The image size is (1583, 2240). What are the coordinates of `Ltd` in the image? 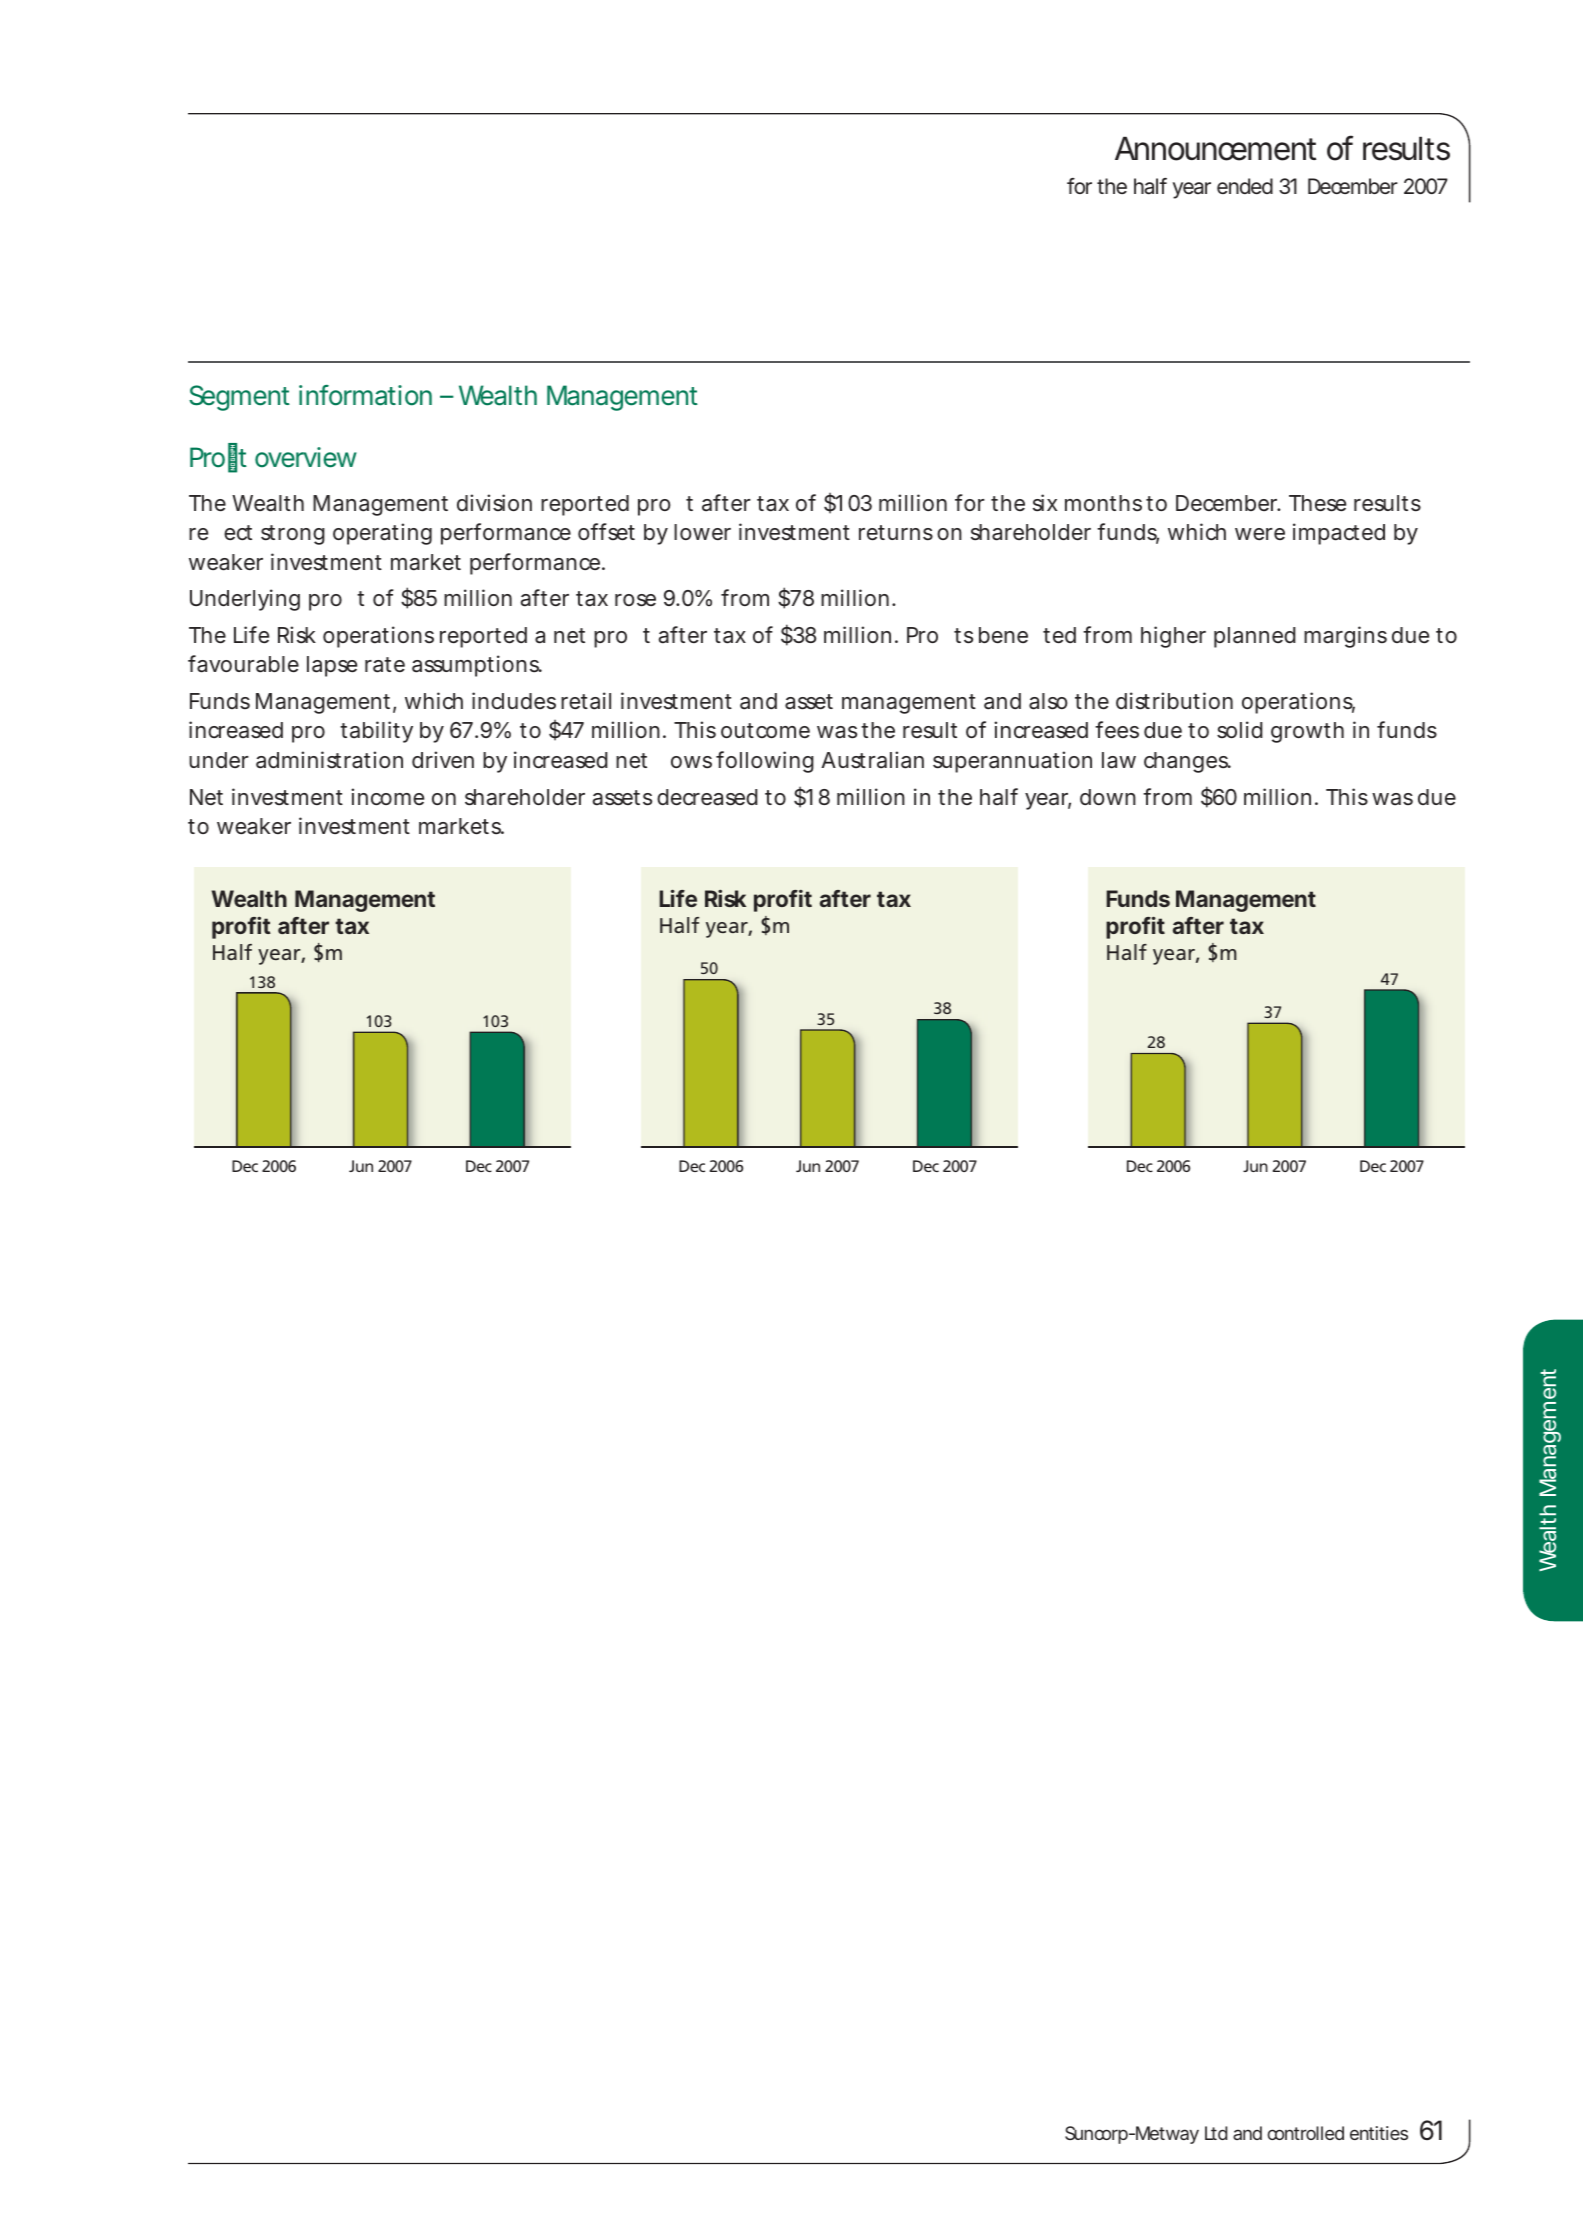 It's located at (1216, 2133).
